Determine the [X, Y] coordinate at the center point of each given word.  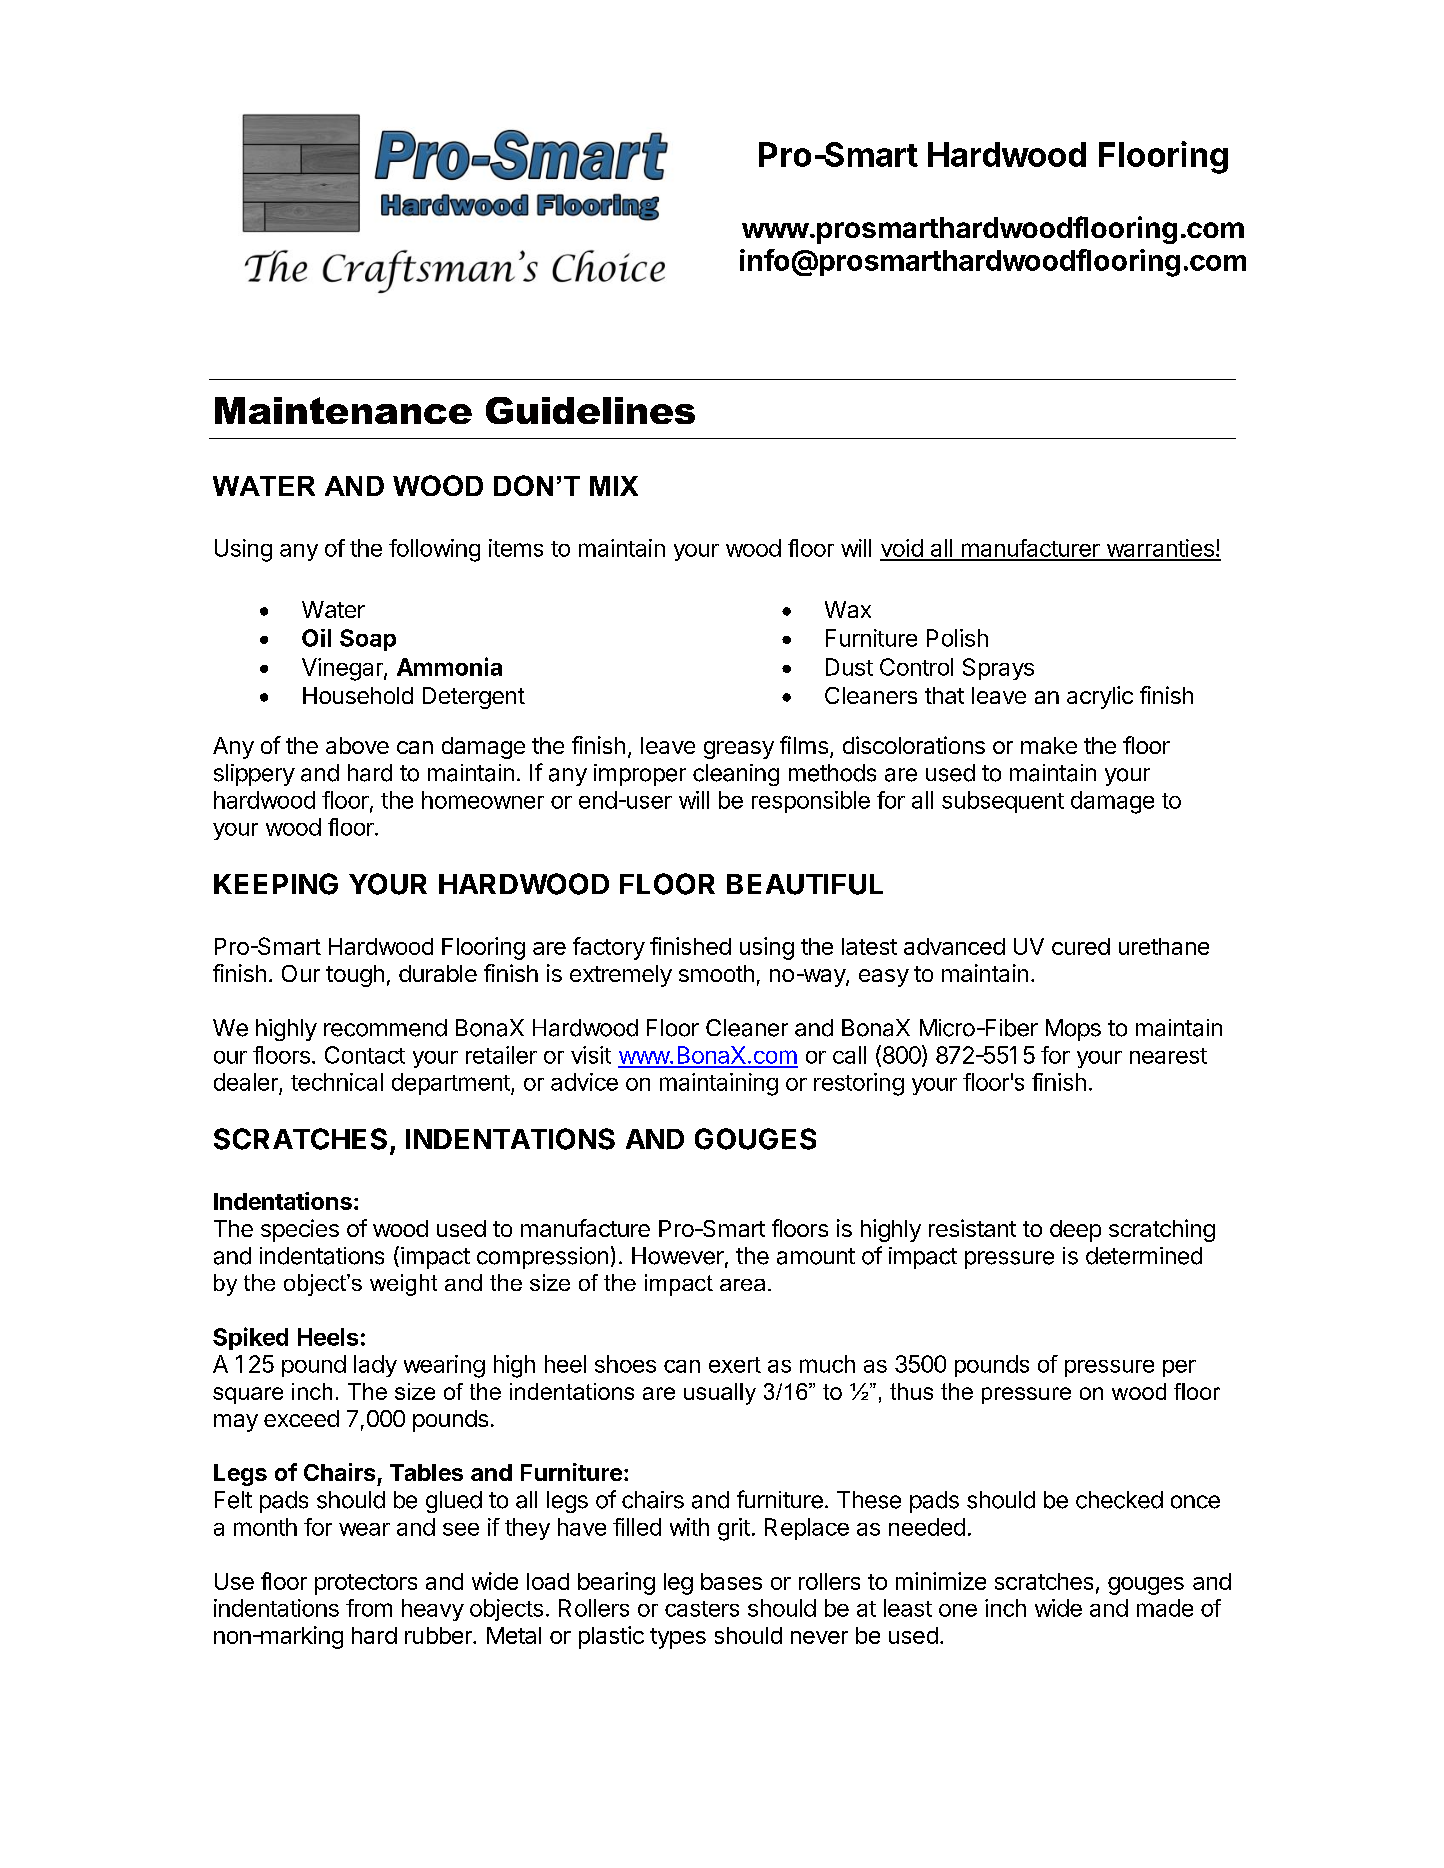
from [369, 1608]
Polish [957, 638]
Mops [1073, 1030]
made [1165, 1608]
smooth [716, 973]
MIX [614, 486]
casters [702, 1609]
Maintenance [343, 410]
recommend [385, 1028]
